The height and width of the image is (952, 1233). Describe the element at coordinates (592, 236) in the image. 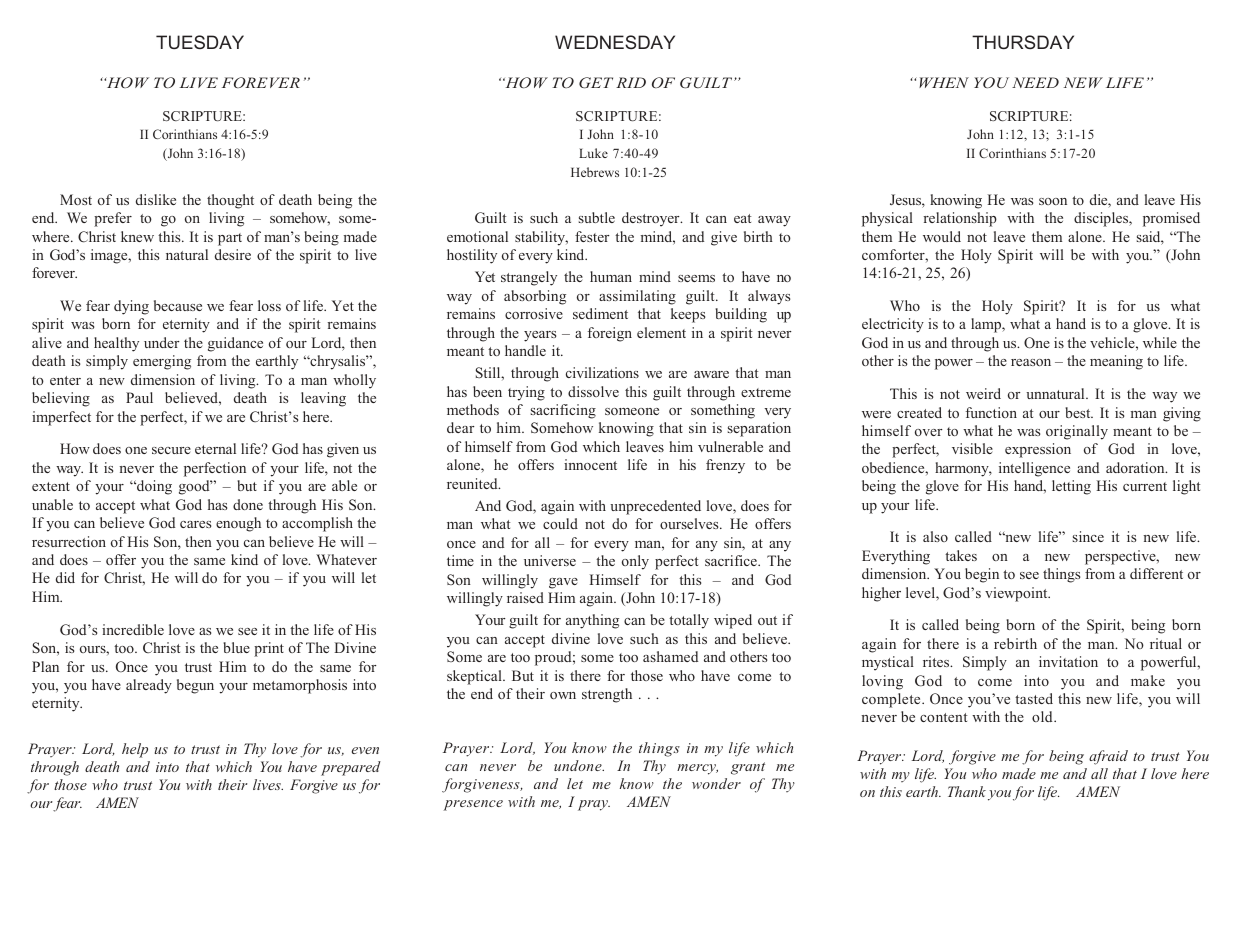

I see `fester` at that location.
